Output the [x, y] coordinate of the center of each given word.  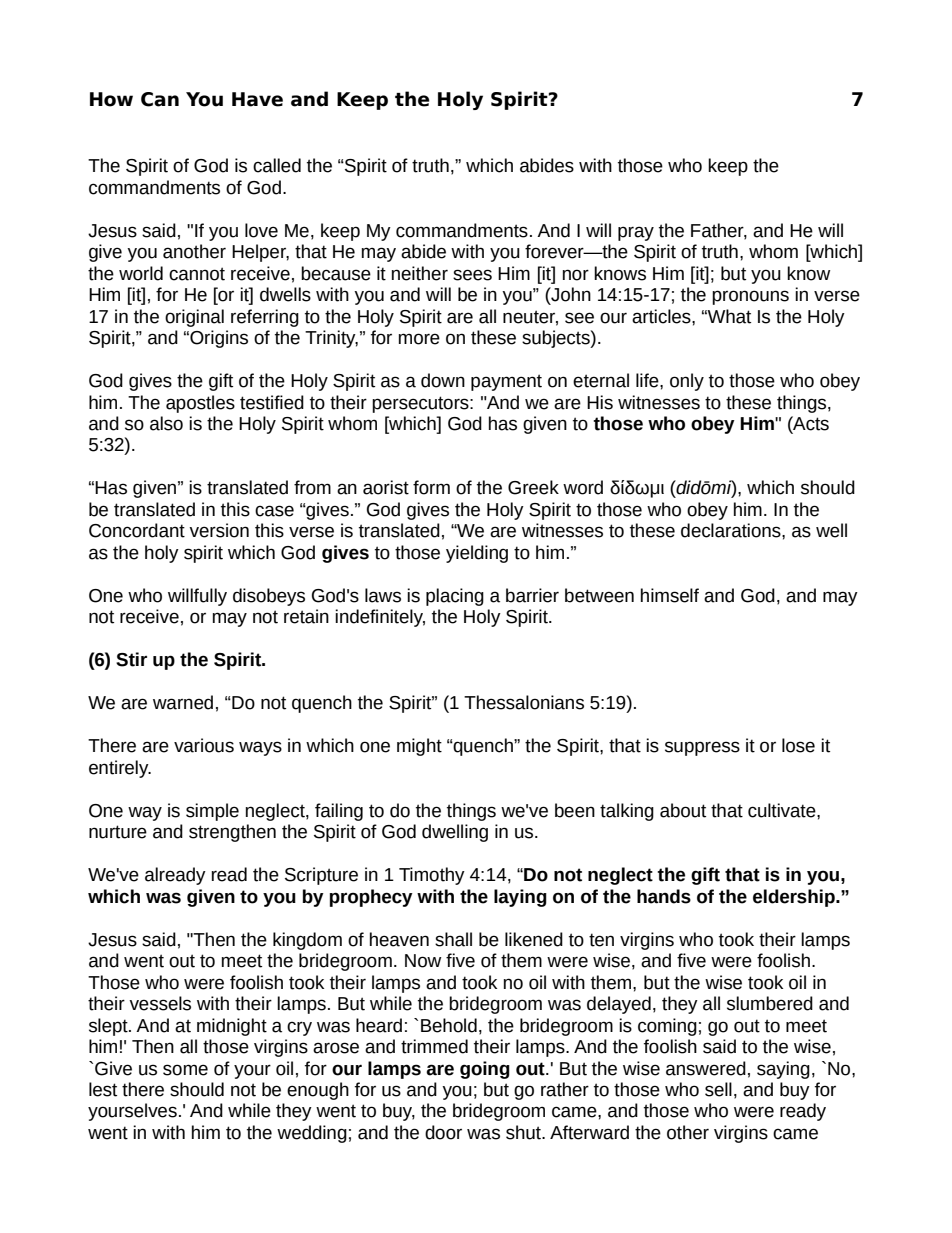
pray [636, 233]
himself [670, 595]
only [687, 382]
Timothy [432, 876]
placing [455, 597]
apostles [200, 404]
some [185, 1070]
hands [664, 896]
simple [212, 812]
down [443, 380]
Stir [131, 659]
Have [257, 99]
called [277, 165]
